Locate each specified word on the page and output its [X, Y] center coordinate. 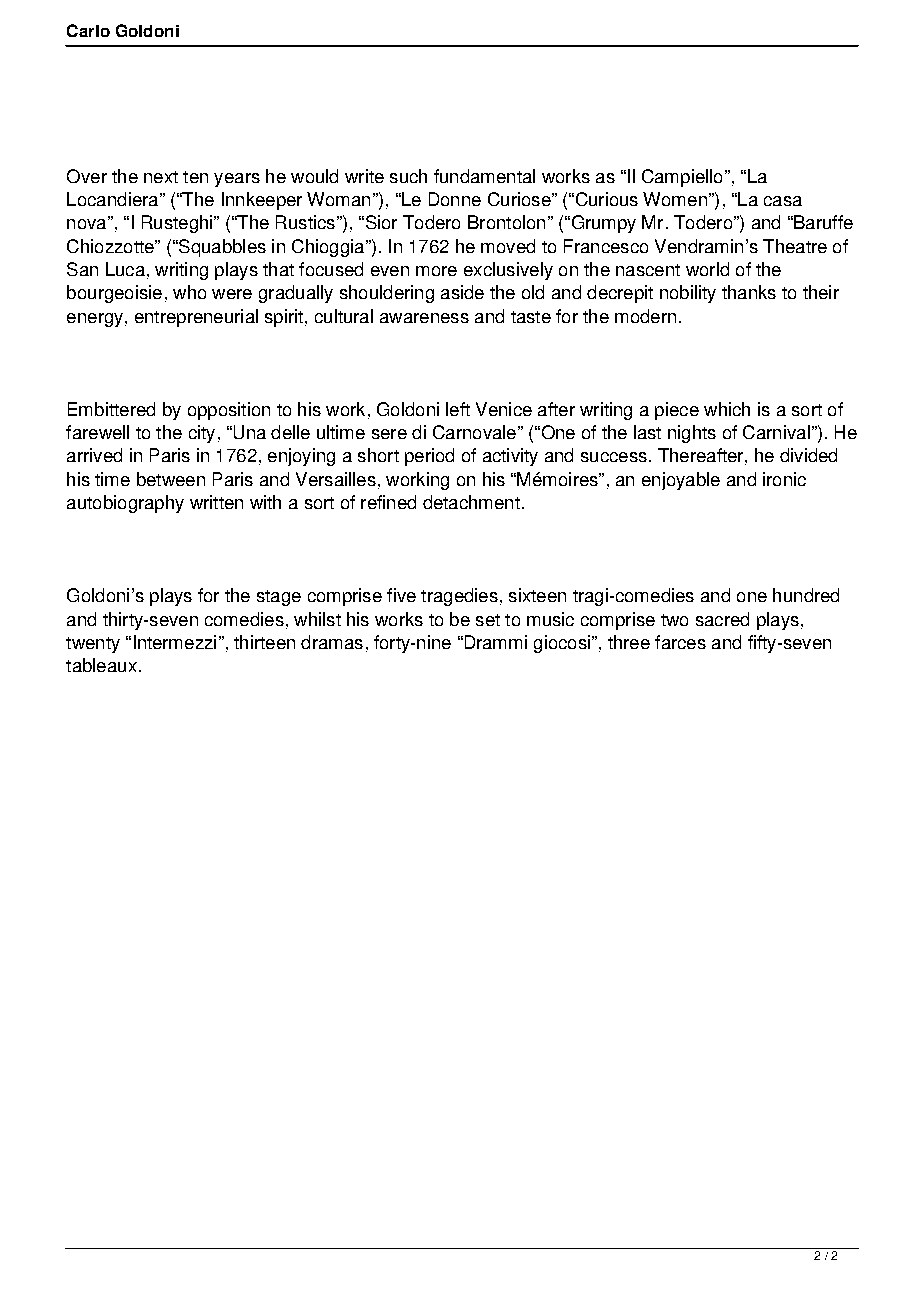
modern [645, 316]
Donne [455, 199]
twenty [93, 645]
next [161, 177]
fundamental [484, 176]
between [171, 479]
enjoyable [681, 481]
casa [783, 201]
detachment [471, 502]
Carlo [88, 30]
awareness [424, 318]
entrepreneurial [196, 318]
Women [675, 199]
